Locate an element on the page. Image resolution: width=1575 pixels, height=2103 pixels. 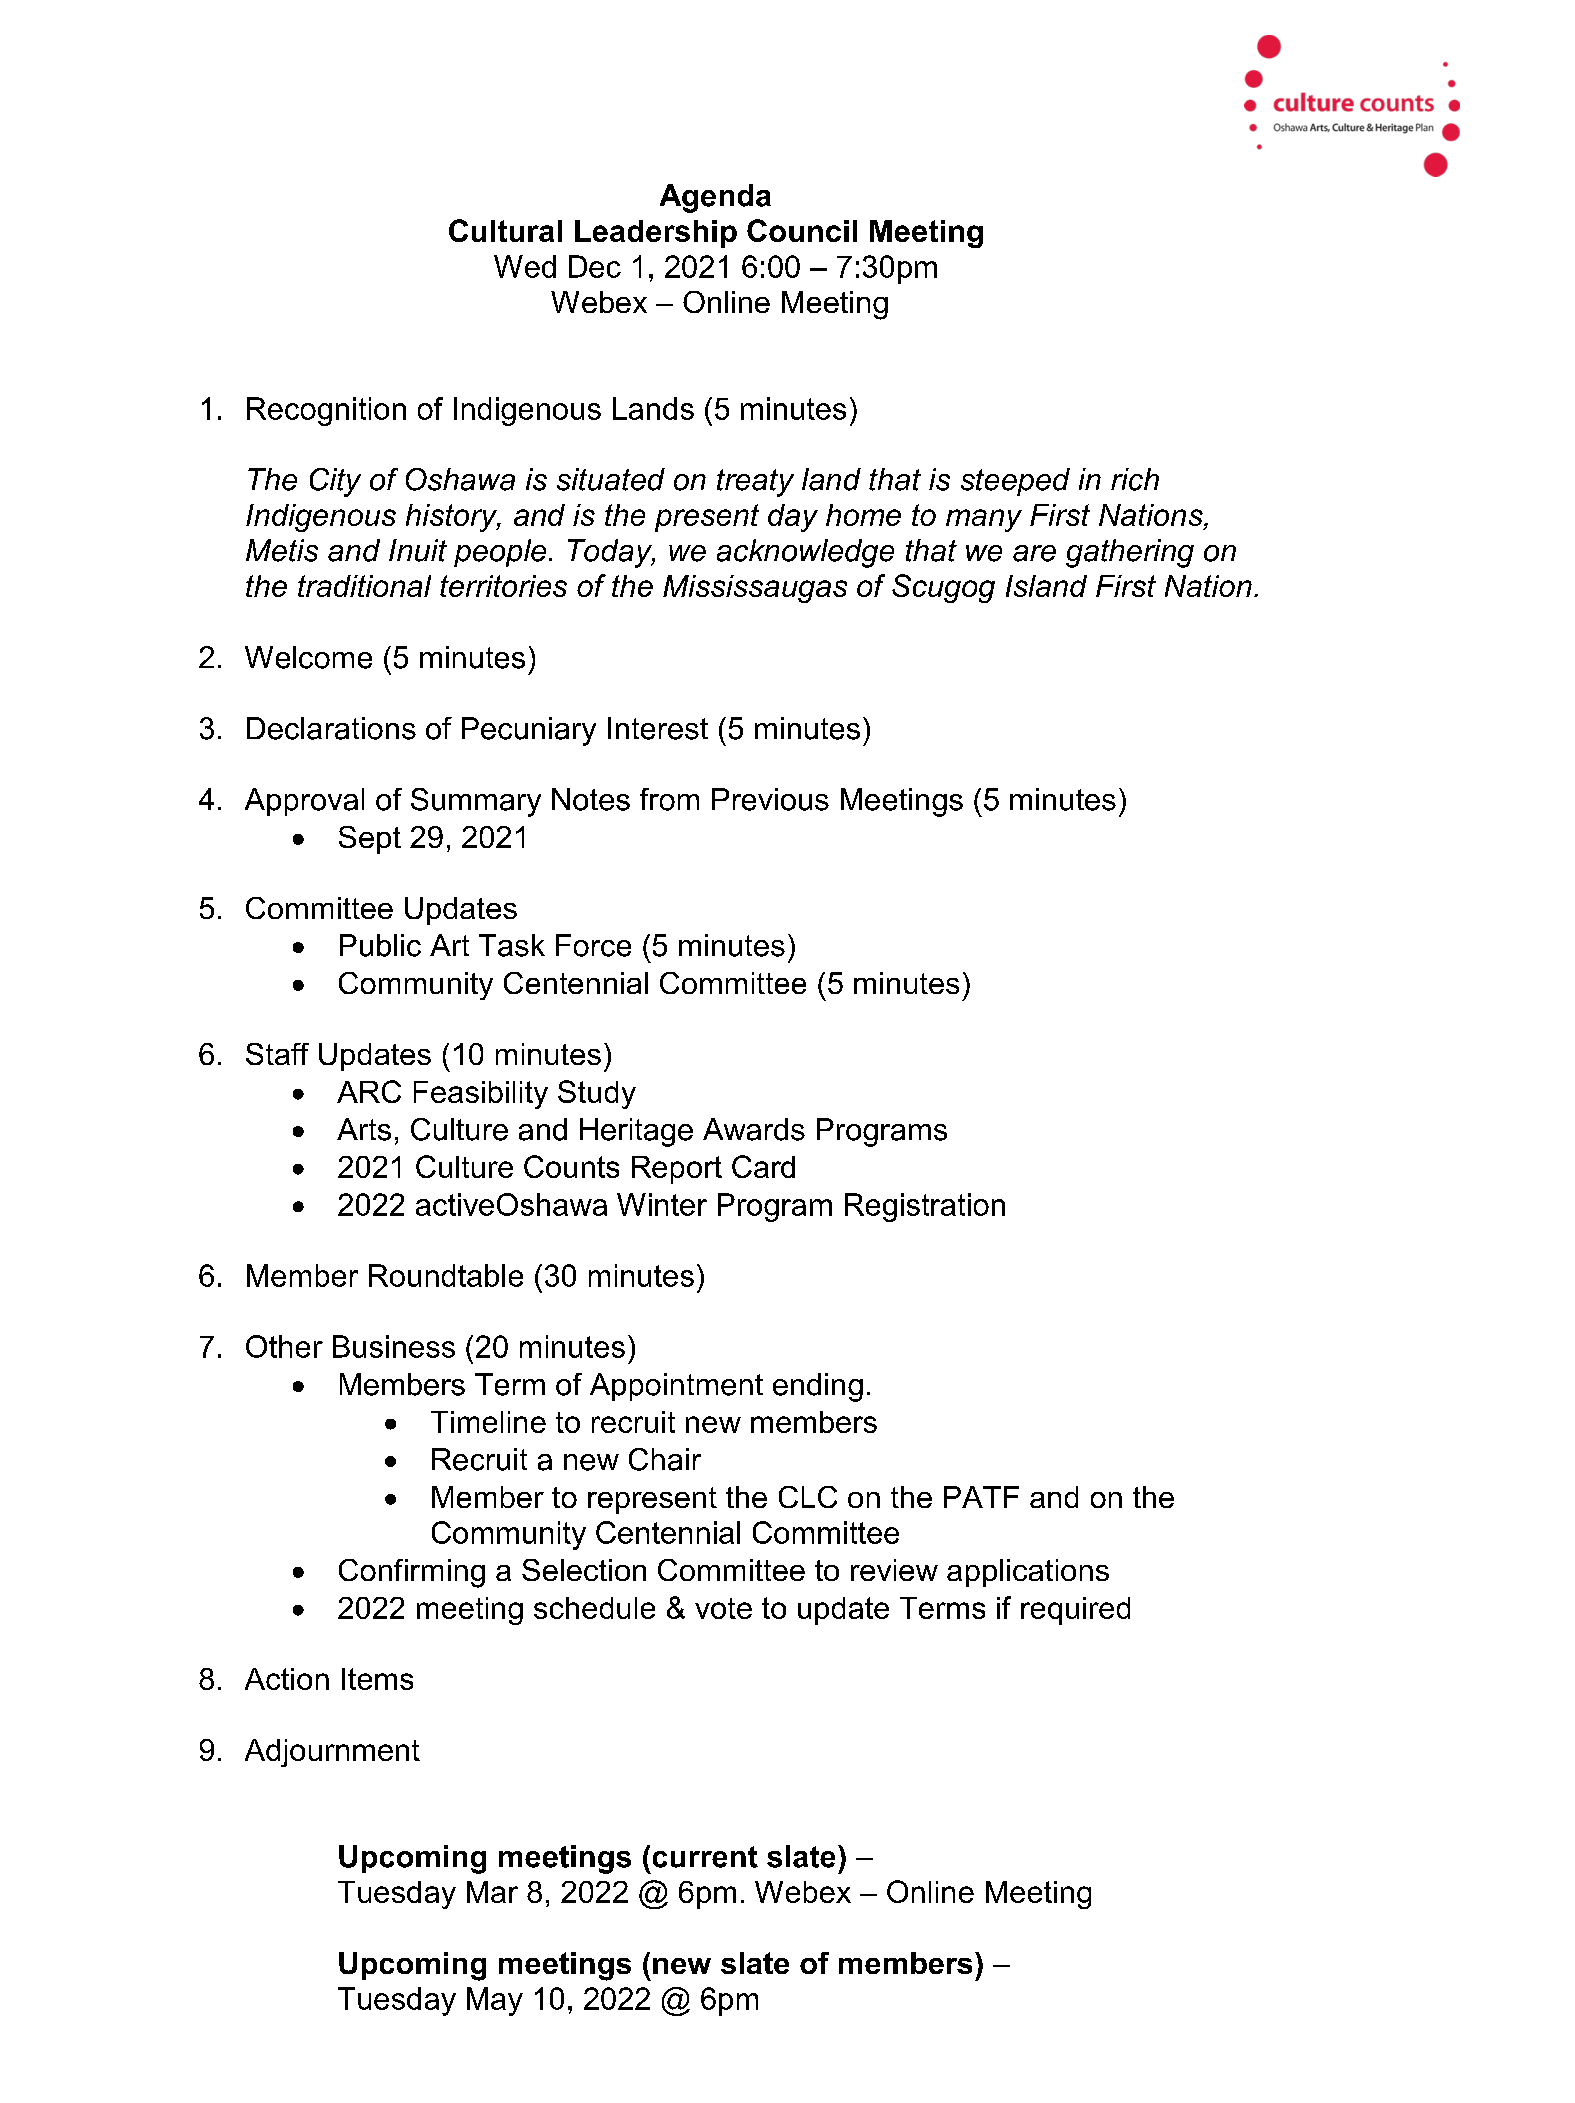
ARC is located at coordinates (369, 1091).
